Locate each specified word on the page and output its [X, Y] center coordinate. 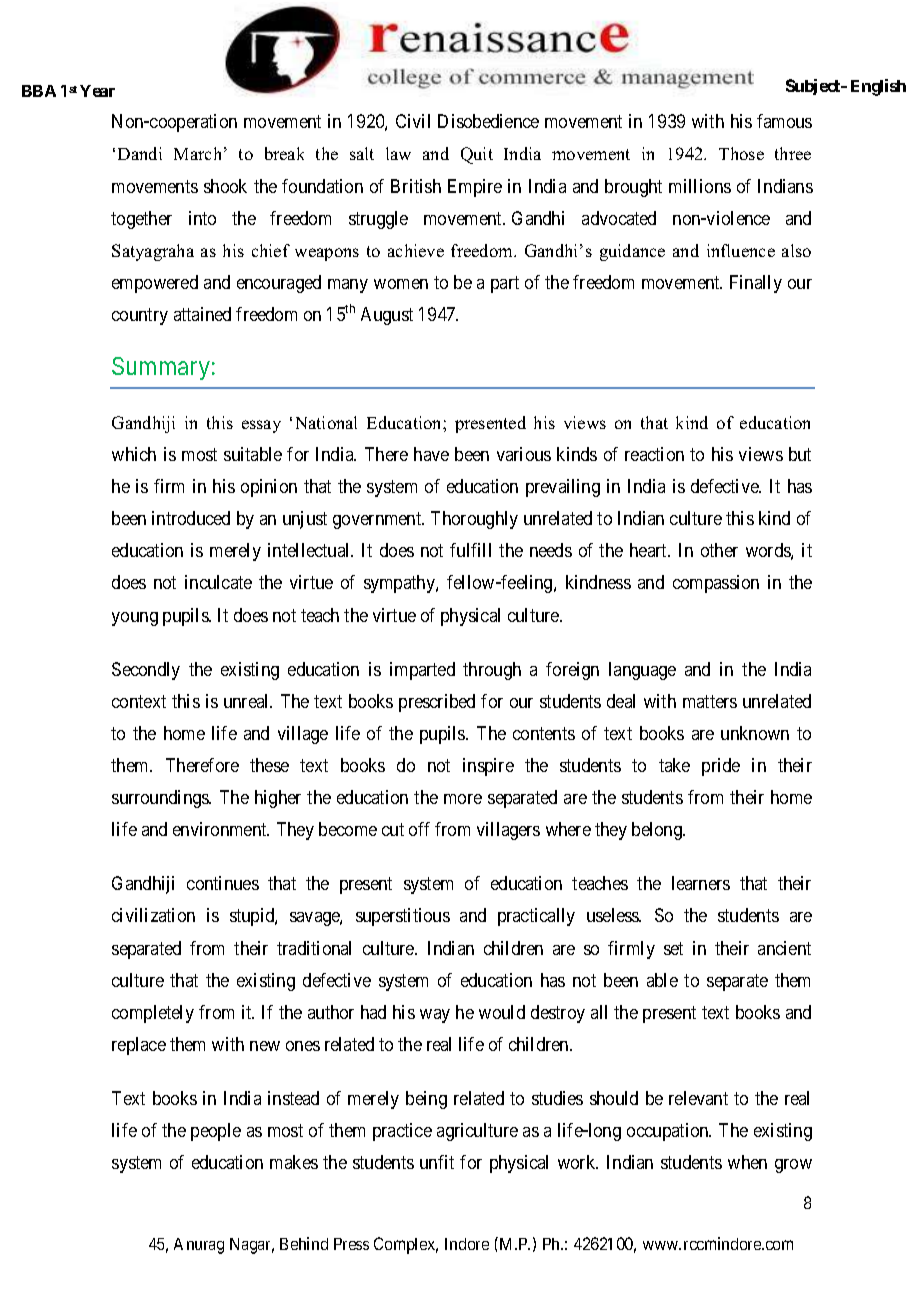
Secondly [146, 671]
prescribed [437, 703]
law [398, 153]
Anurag [199, 1246]
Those [741, 153]
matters [710, 701]
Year [97, 91]
